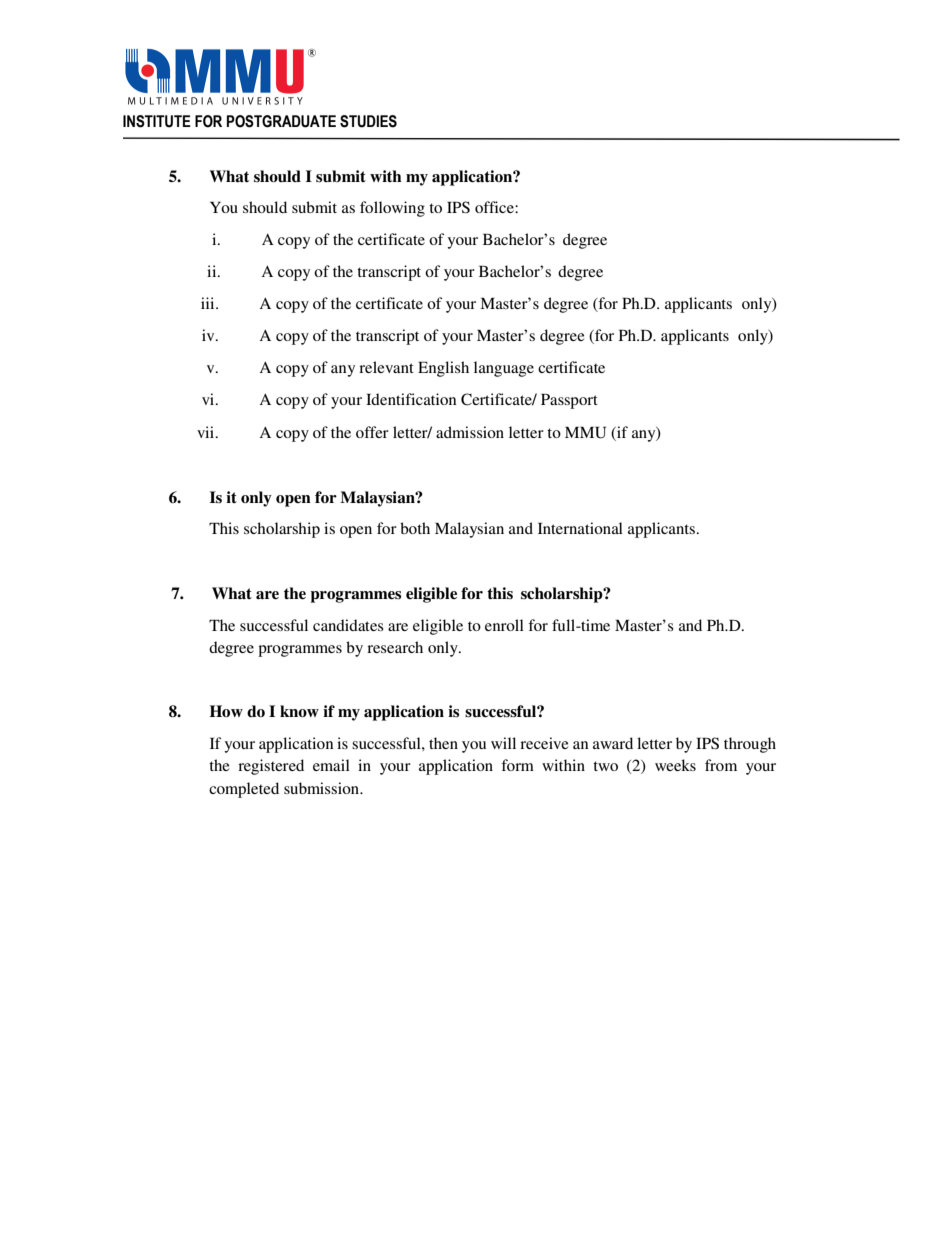 The height and width of the page is (1233, 952). Describe the element at coordinates (281, 121) in the page. I see `POSTGRADUATE` at that location.
